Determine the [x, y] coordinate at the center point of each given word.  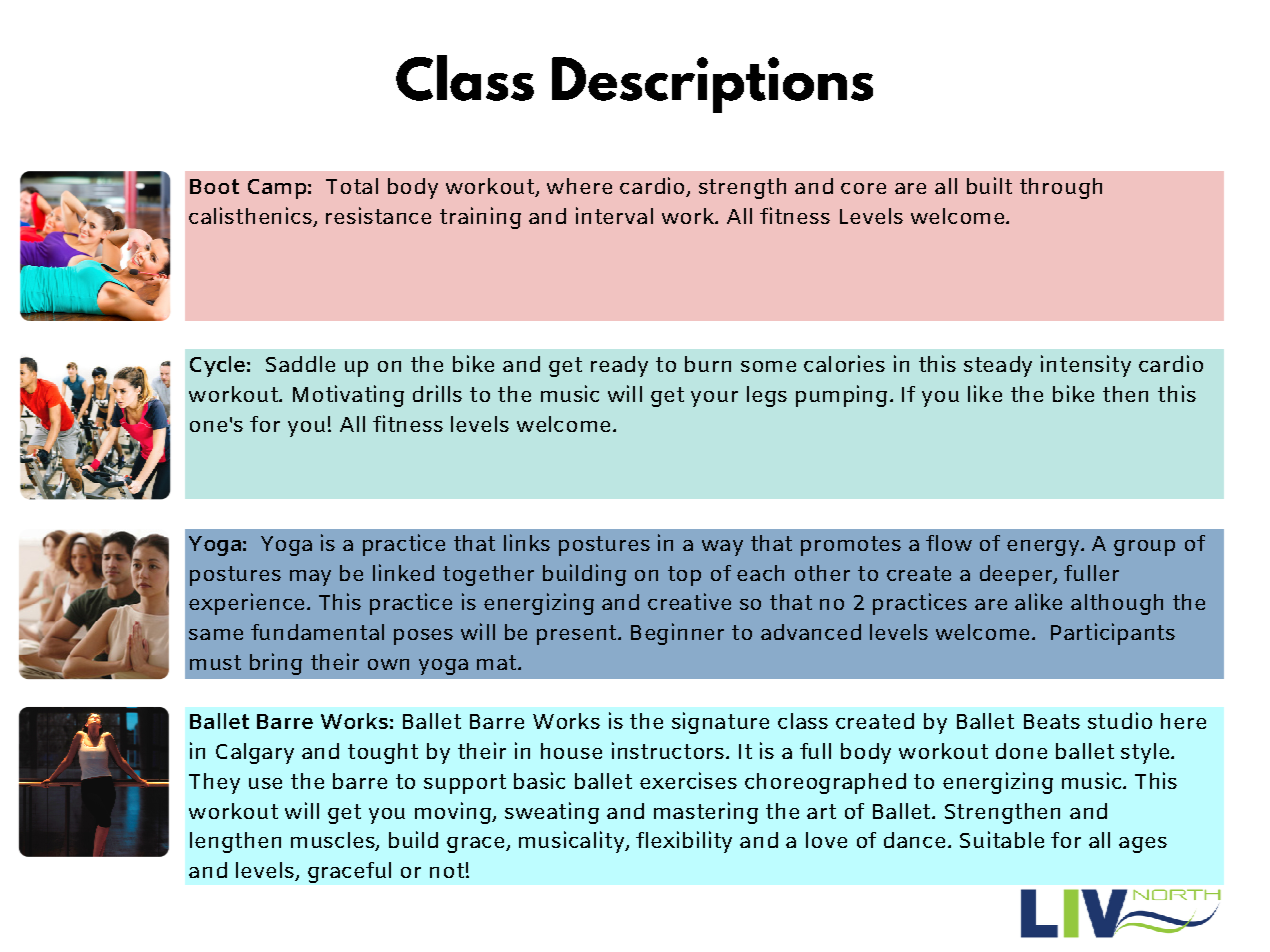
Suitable [1002, 839]
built [989, 185]
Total [352, 186]
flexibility [684, 842]
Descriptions [712, 85]
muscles [334, 841]
